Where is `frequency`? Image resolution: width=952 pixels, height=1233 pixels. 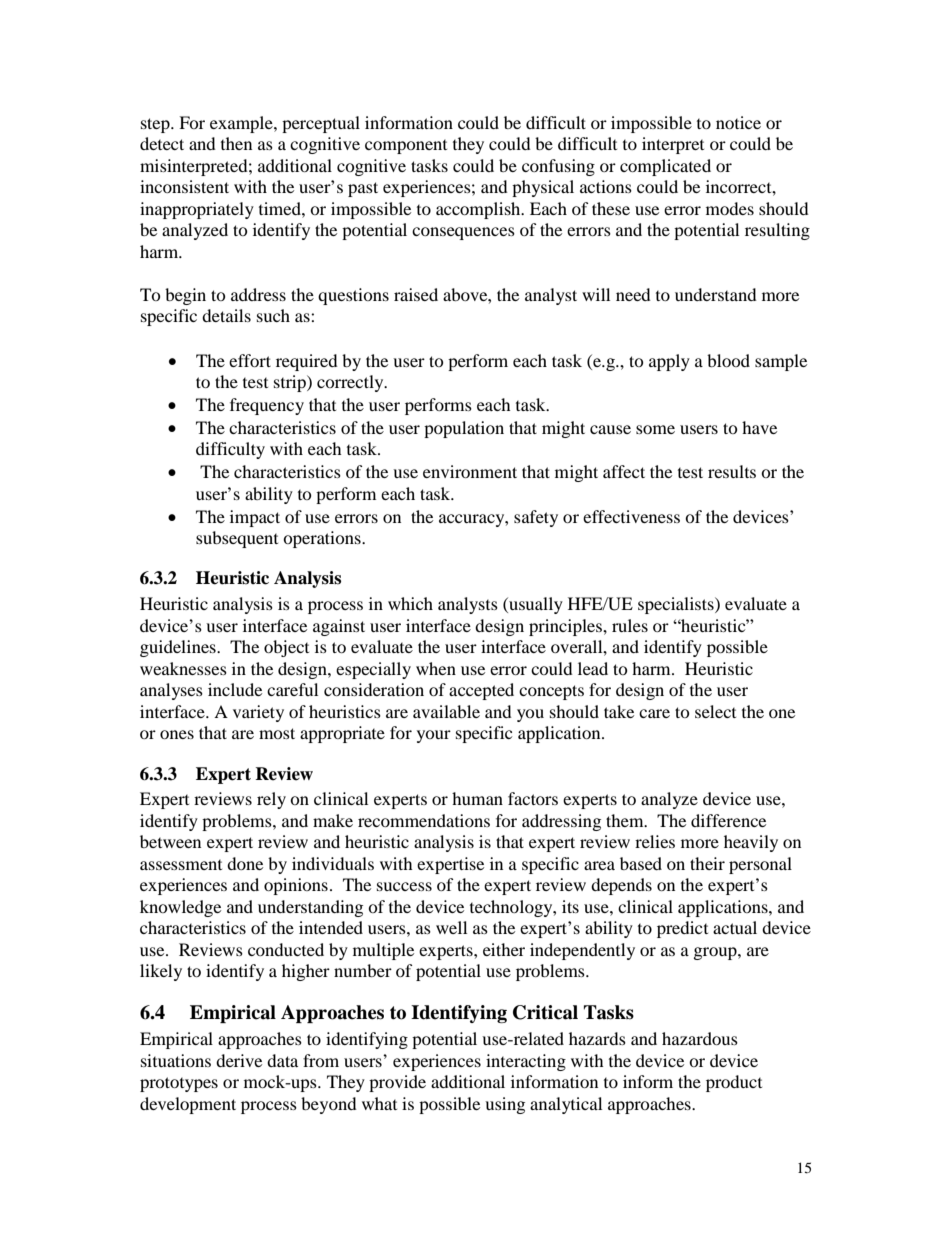 frequency is located at coordinates (267, 406).
